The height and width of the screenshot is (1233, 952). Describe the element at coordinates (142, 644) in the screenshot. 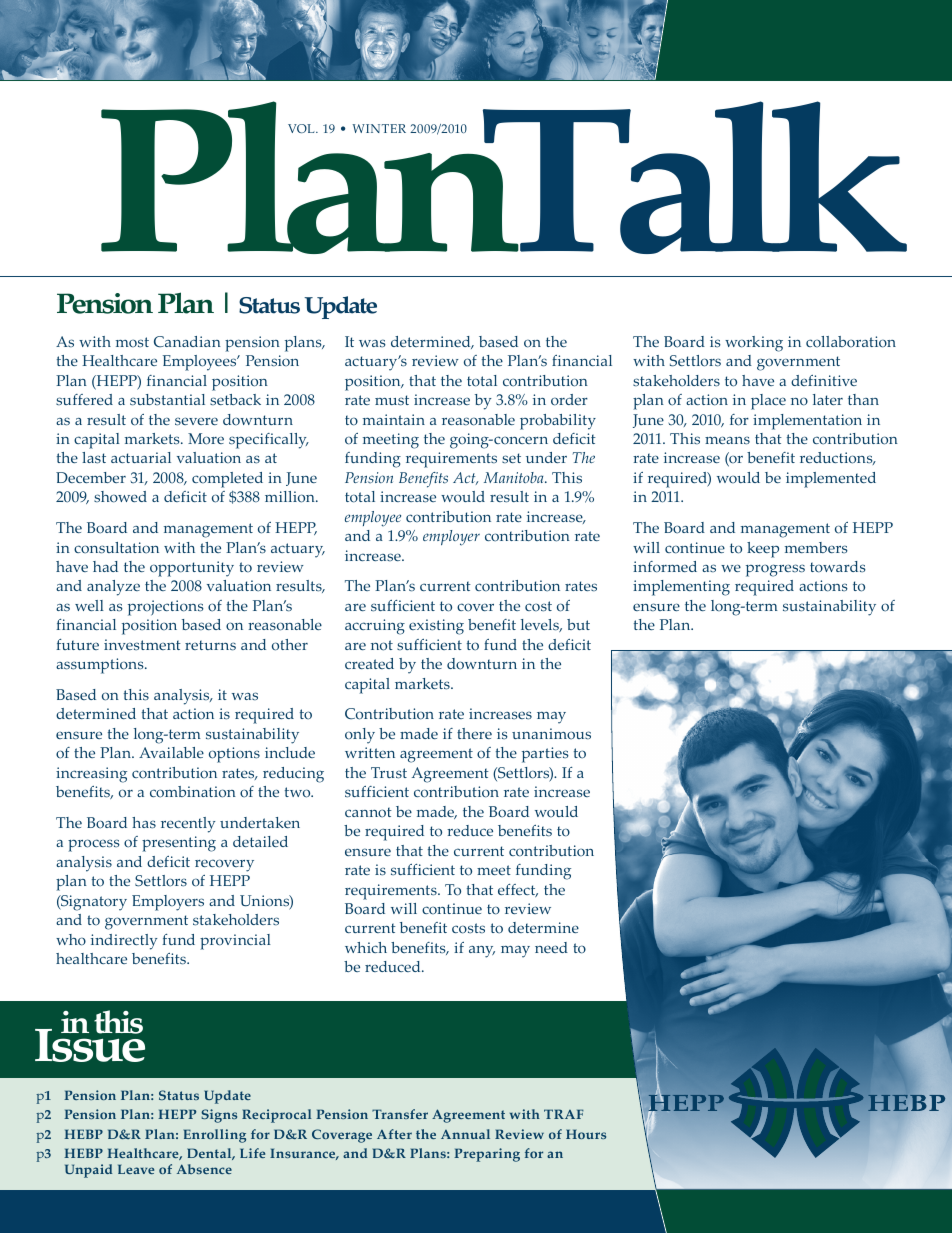

I see `investment` at that location.
